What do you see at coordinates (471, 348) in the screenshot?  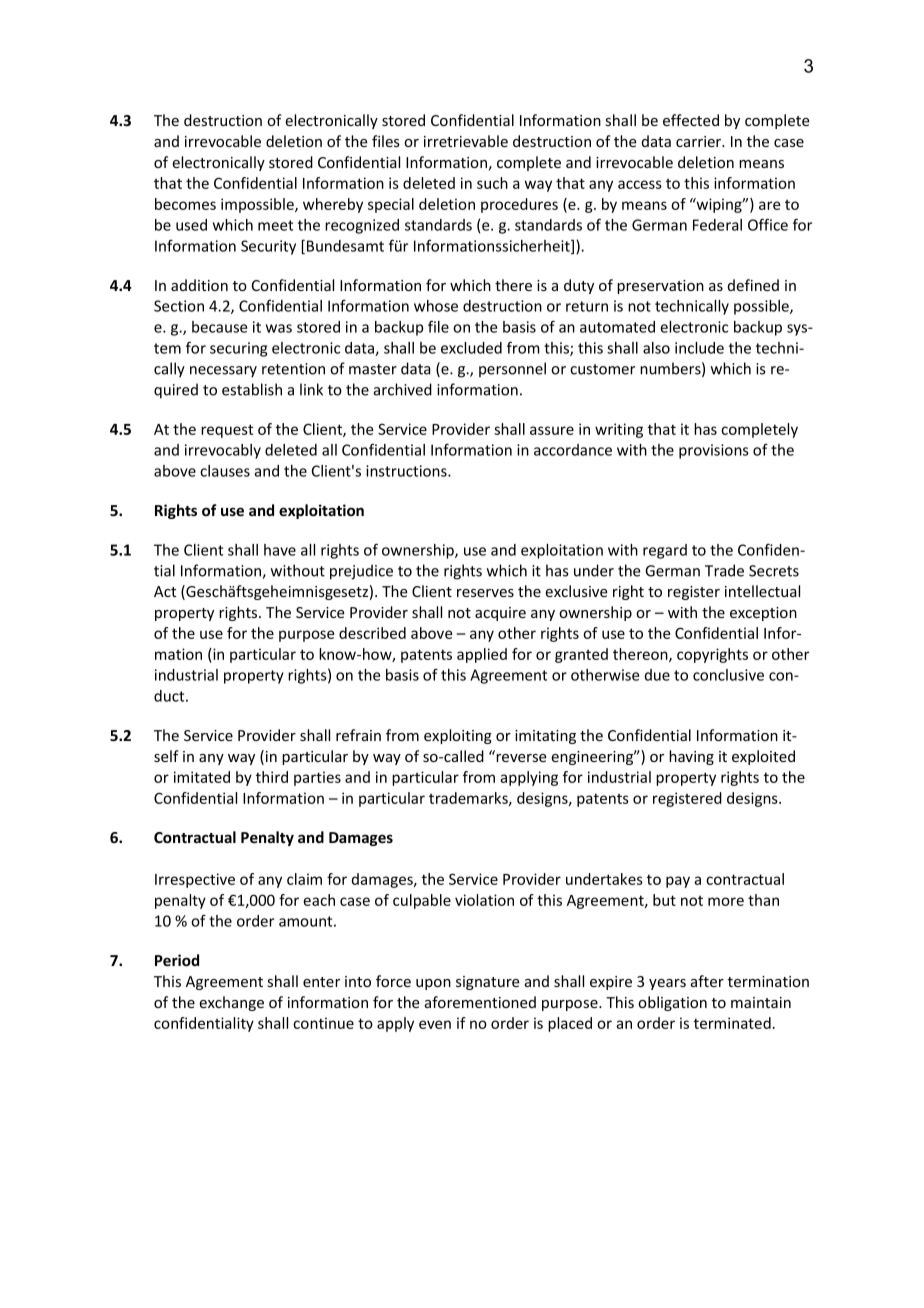 I see `excluded` at bounding box center [471, 348].
